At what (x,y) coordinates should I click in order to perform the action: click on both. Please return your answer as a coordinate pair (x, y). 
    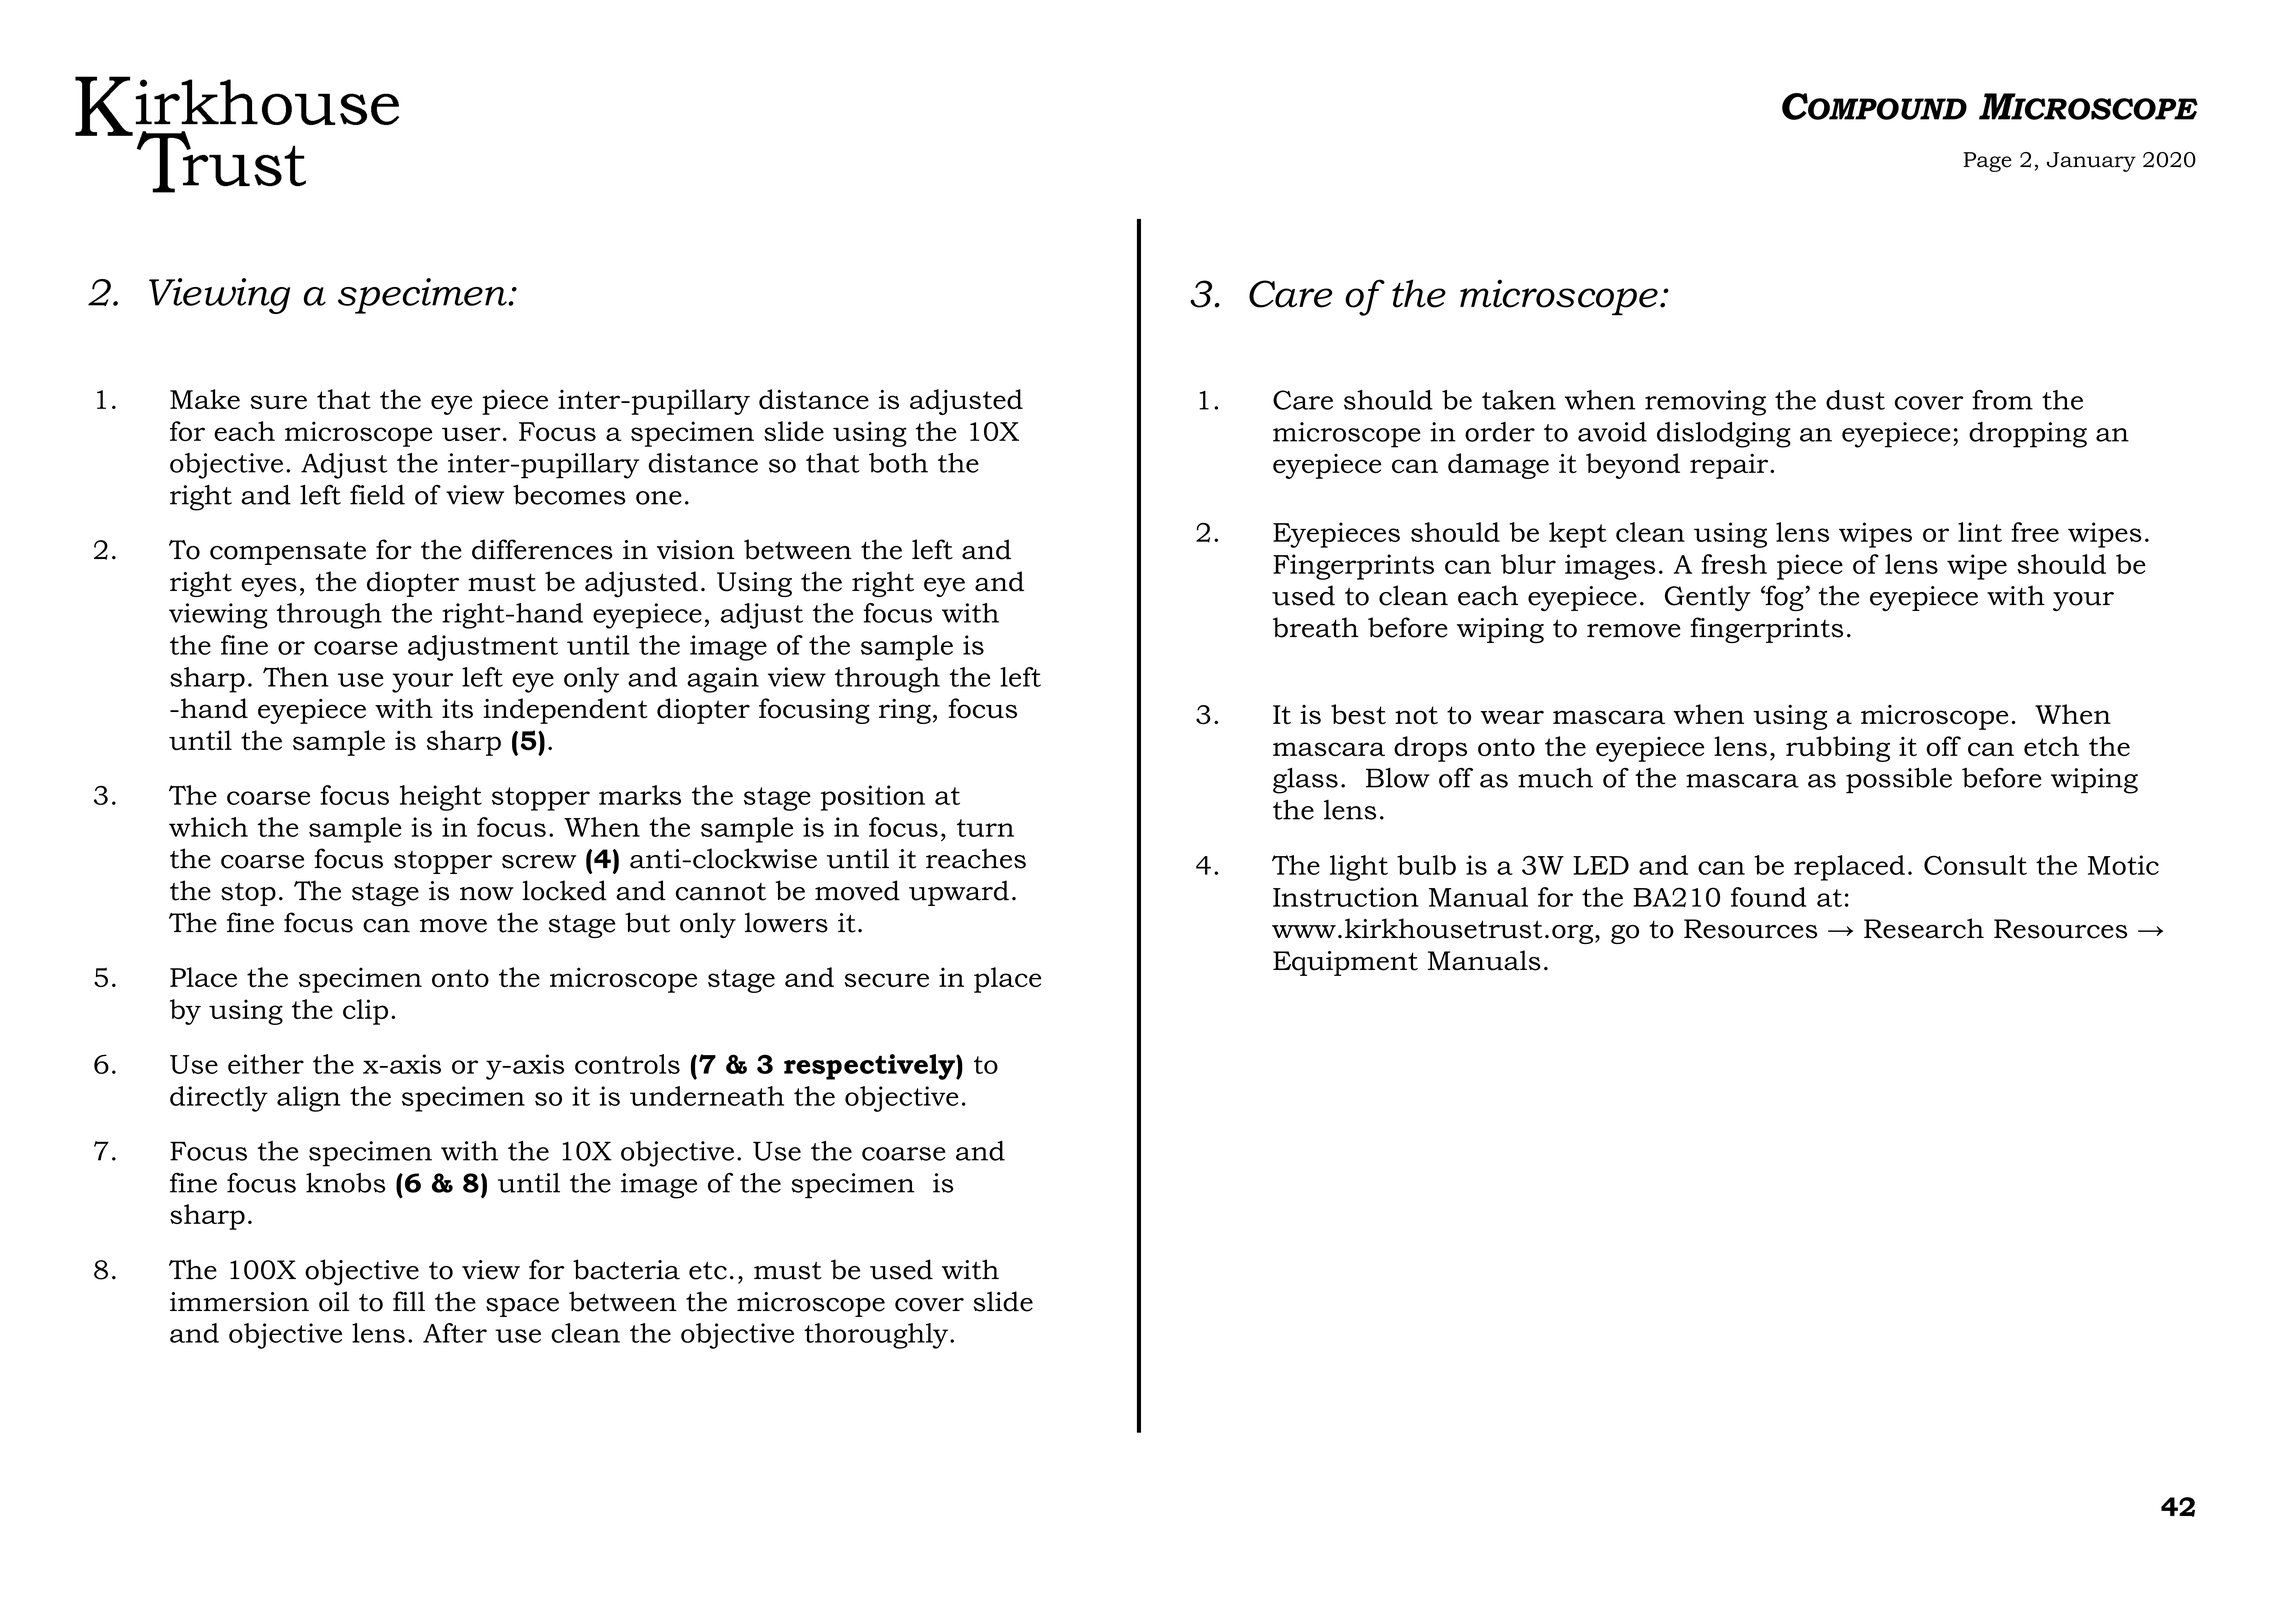
    Looking at the image, I should click on (898, 463).
